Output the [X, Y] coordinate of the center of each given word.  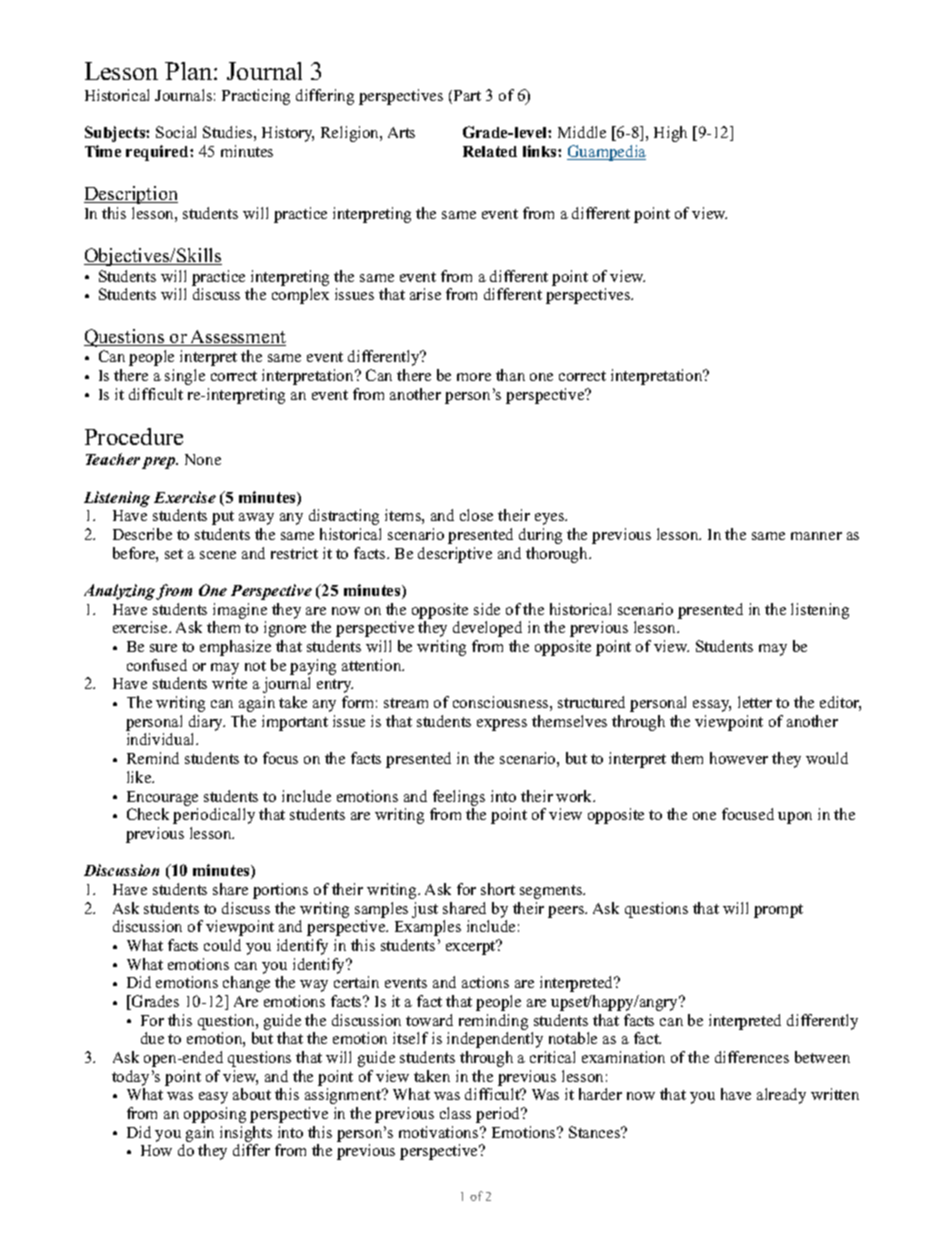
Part [467, 95]
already [781, 1096]
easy [213, 1098]
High [670, 134]
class [455, 1113]
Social [176, 132]
